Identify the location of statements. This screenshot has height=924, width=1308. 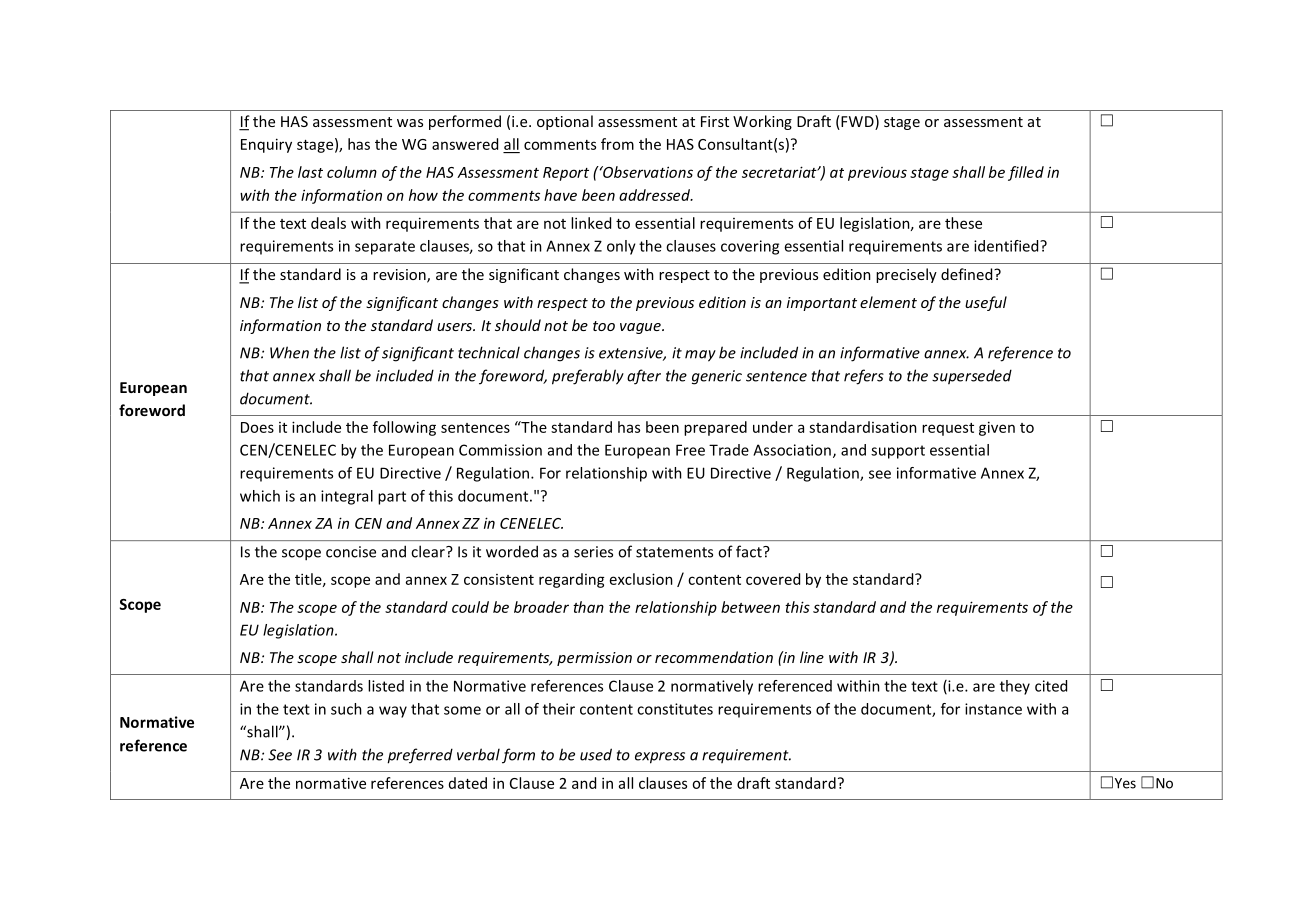
(674, 552).
